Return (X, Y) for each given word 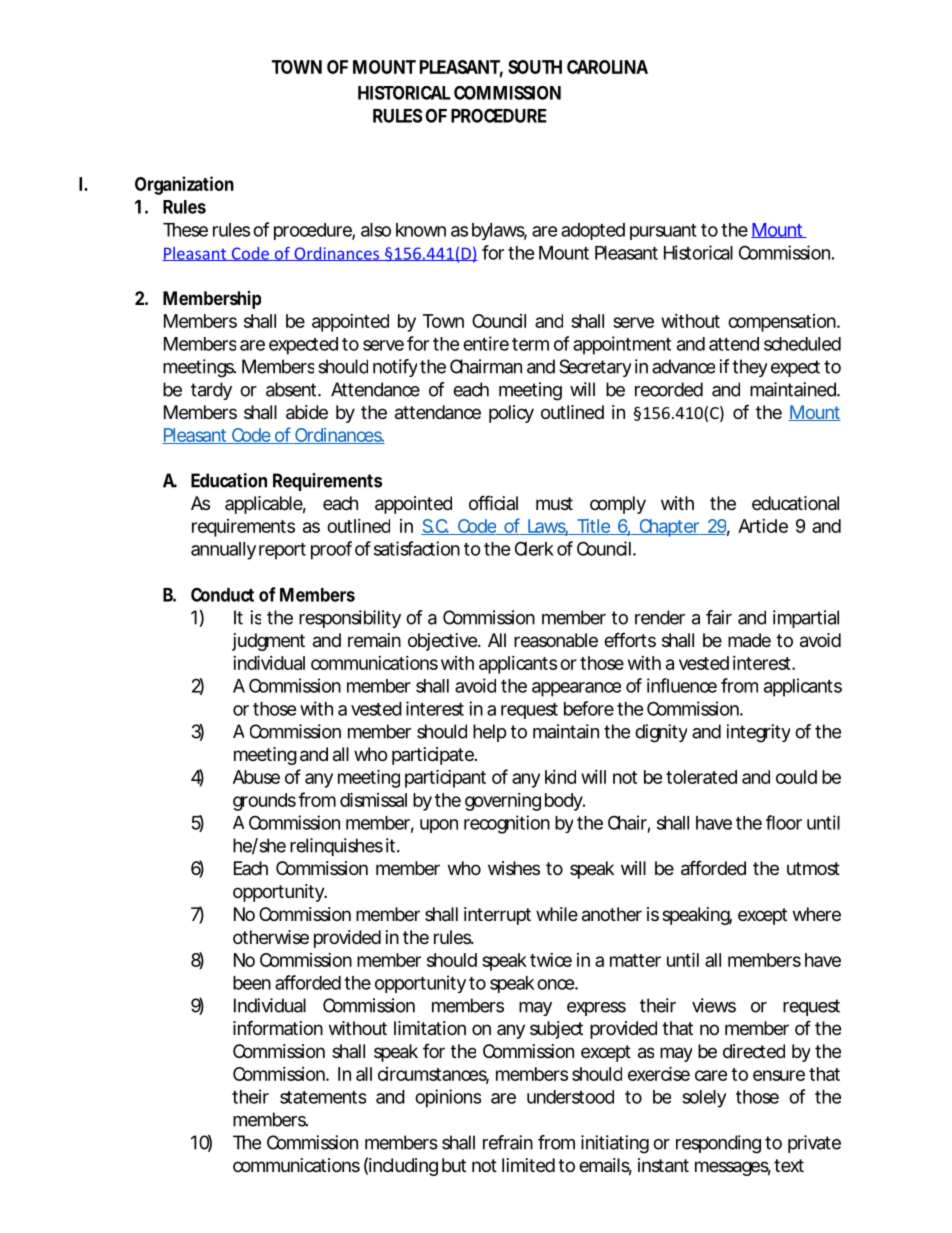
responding (718, 1144)
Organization (184, 185)
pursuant (663, 232)
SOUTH (535, 67)
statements (323, 1097)
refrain (508, 1142)
